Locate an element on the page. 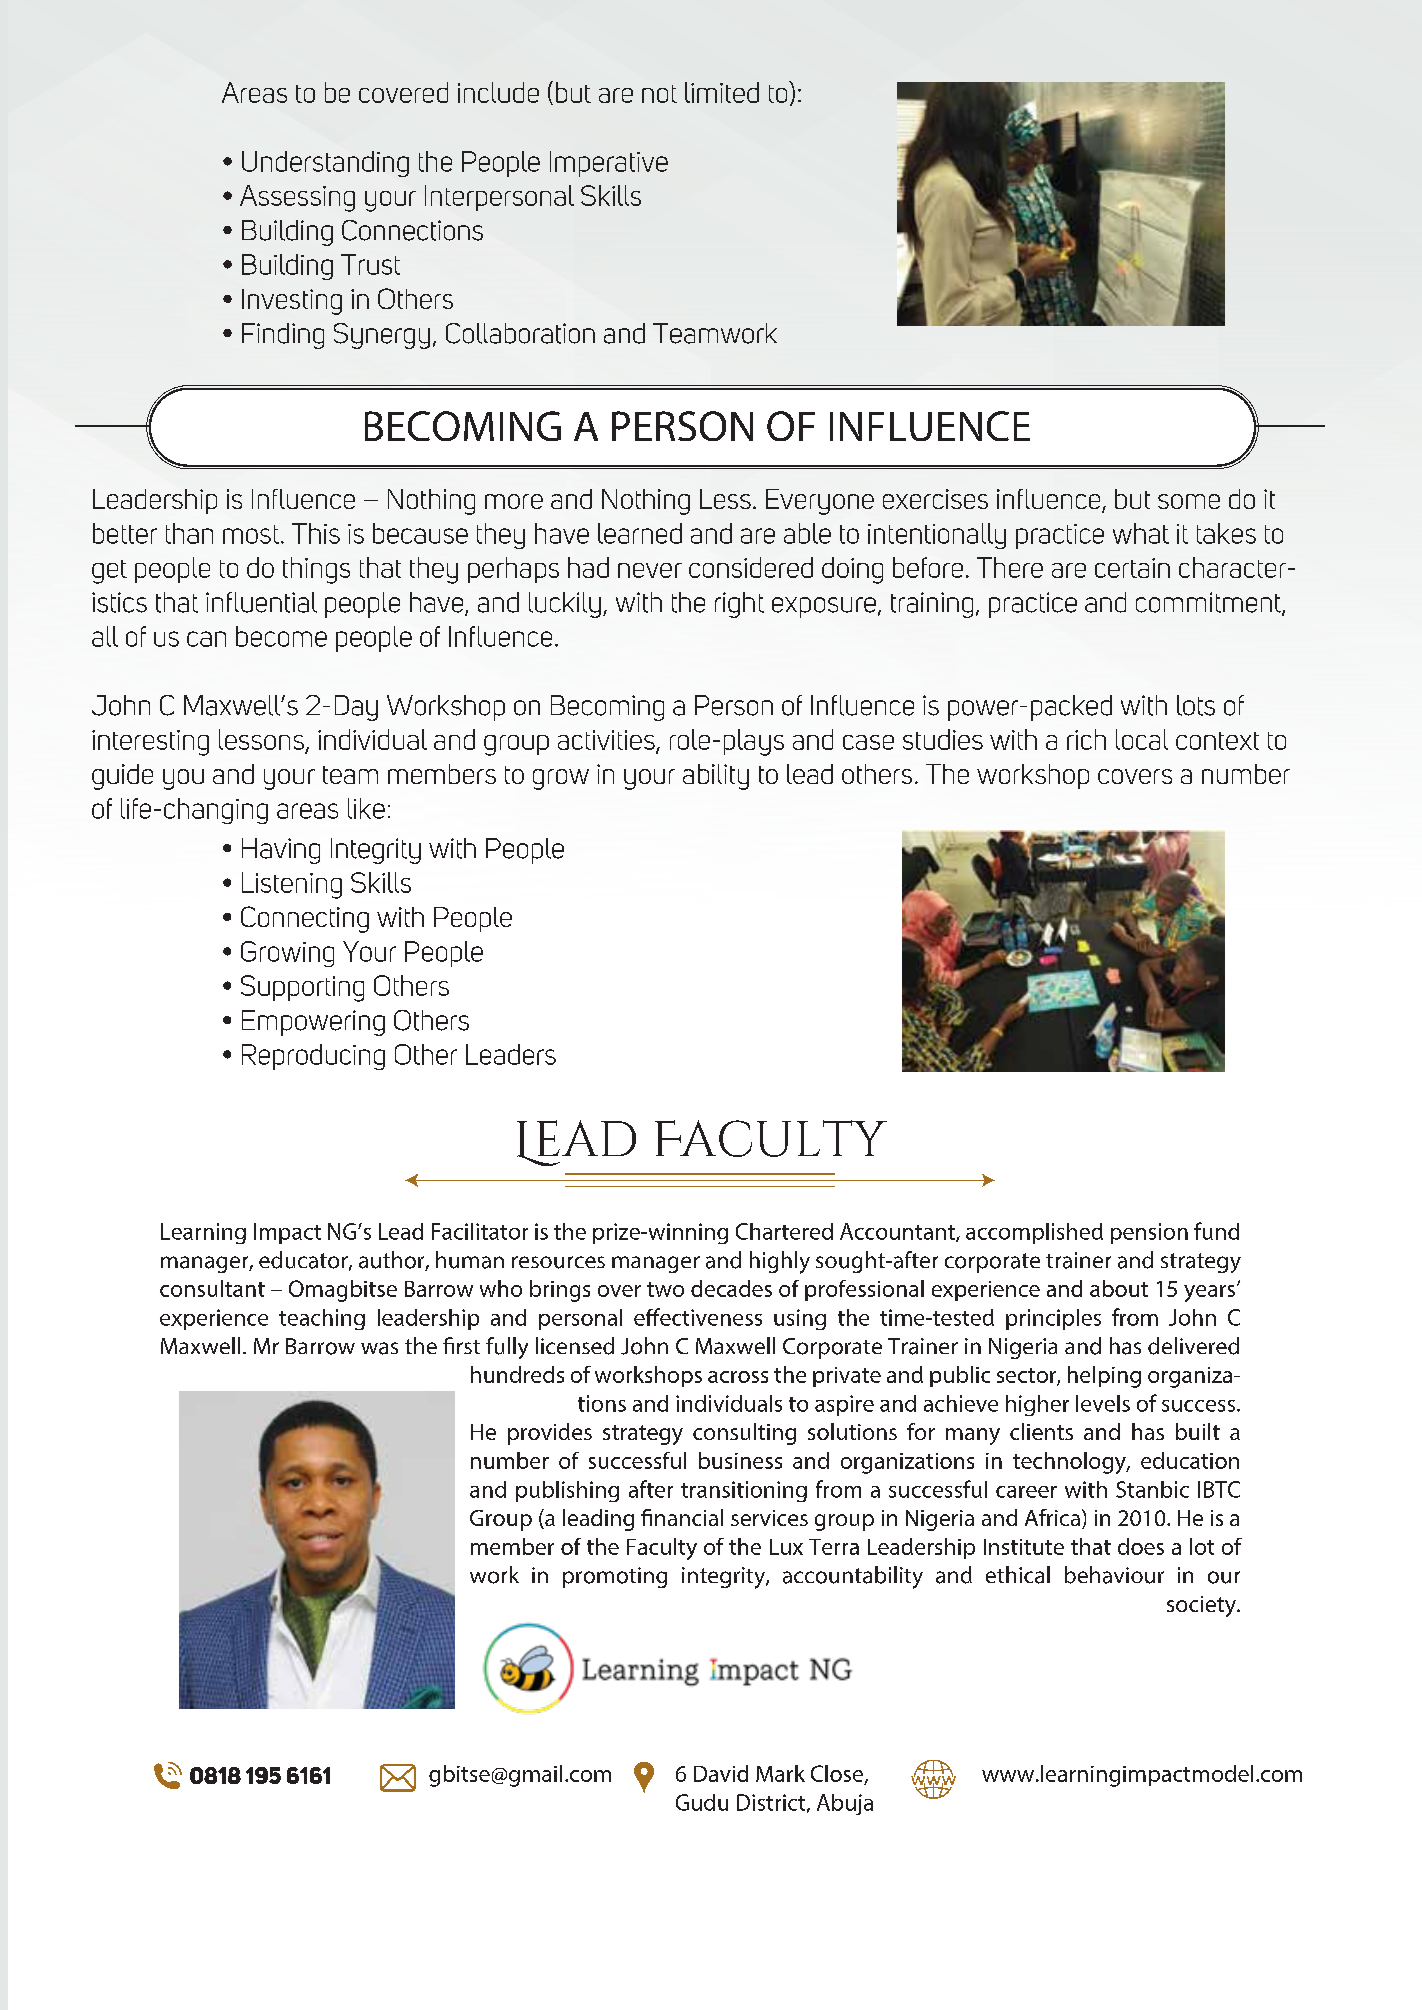 This image has height=2010, width=1422. two is located at coordinates (665, 1289).
